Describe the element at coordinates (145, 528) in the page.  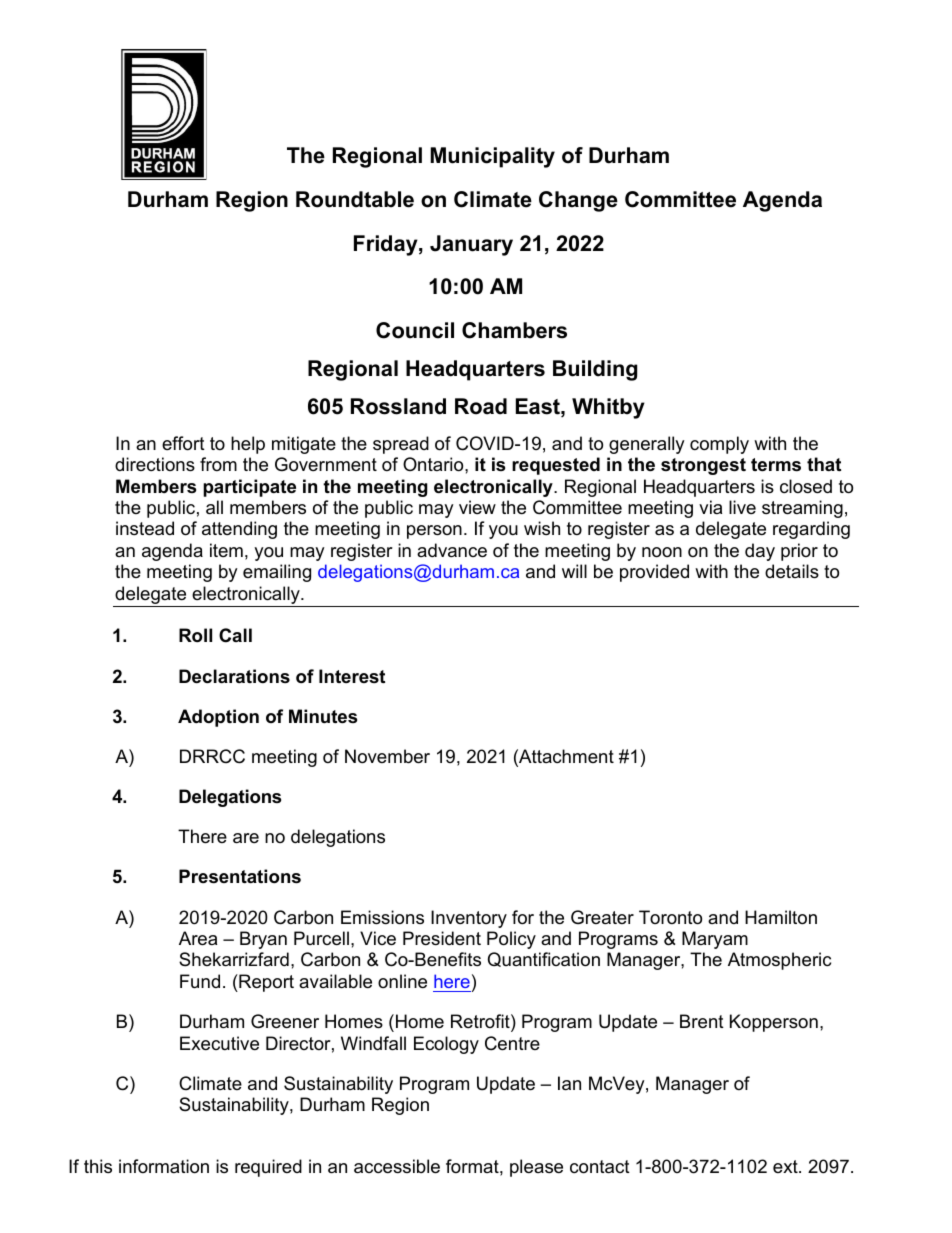
I see `instead` at that location.
